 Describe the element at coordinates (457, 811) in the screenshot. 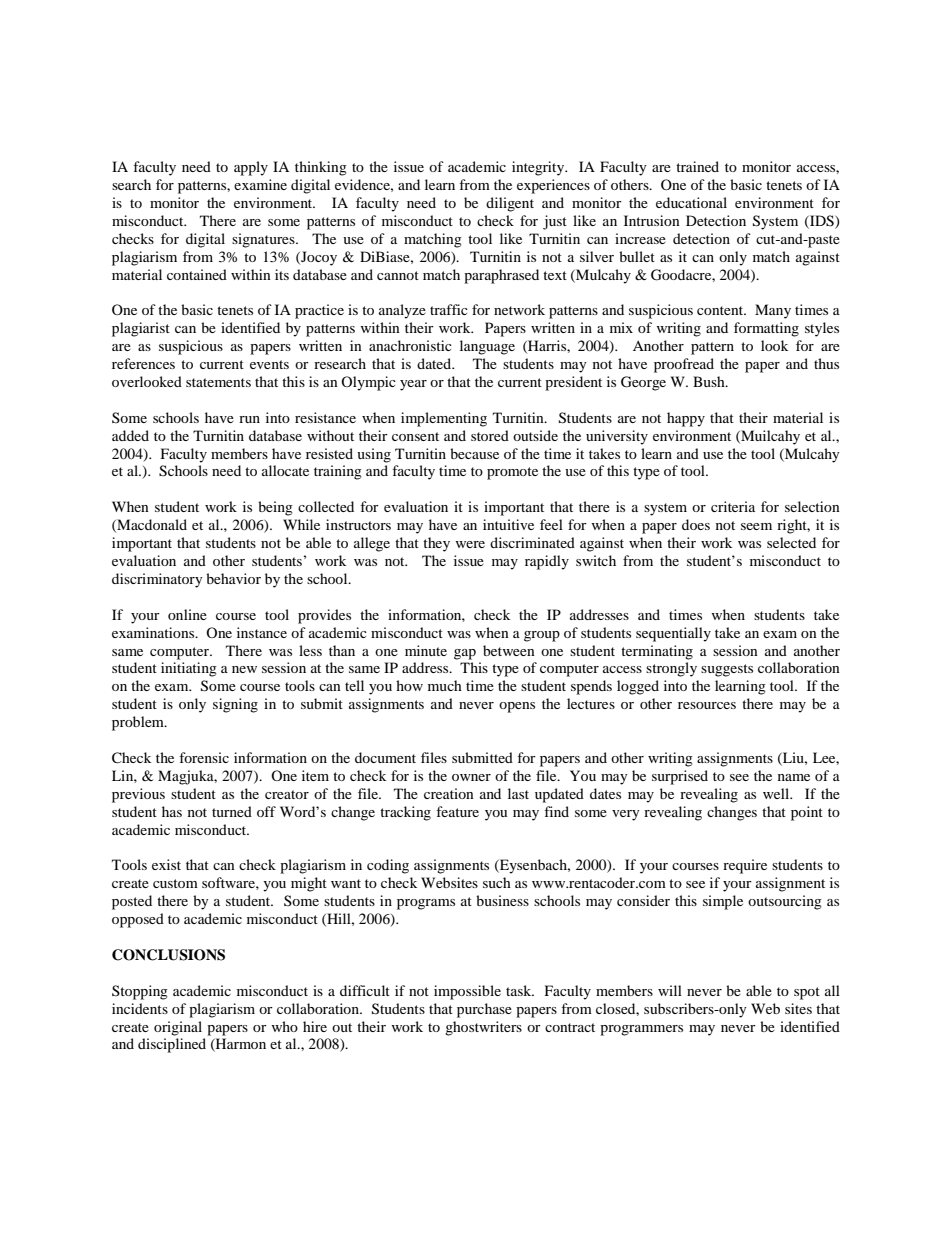

I see `feature` at that location.
